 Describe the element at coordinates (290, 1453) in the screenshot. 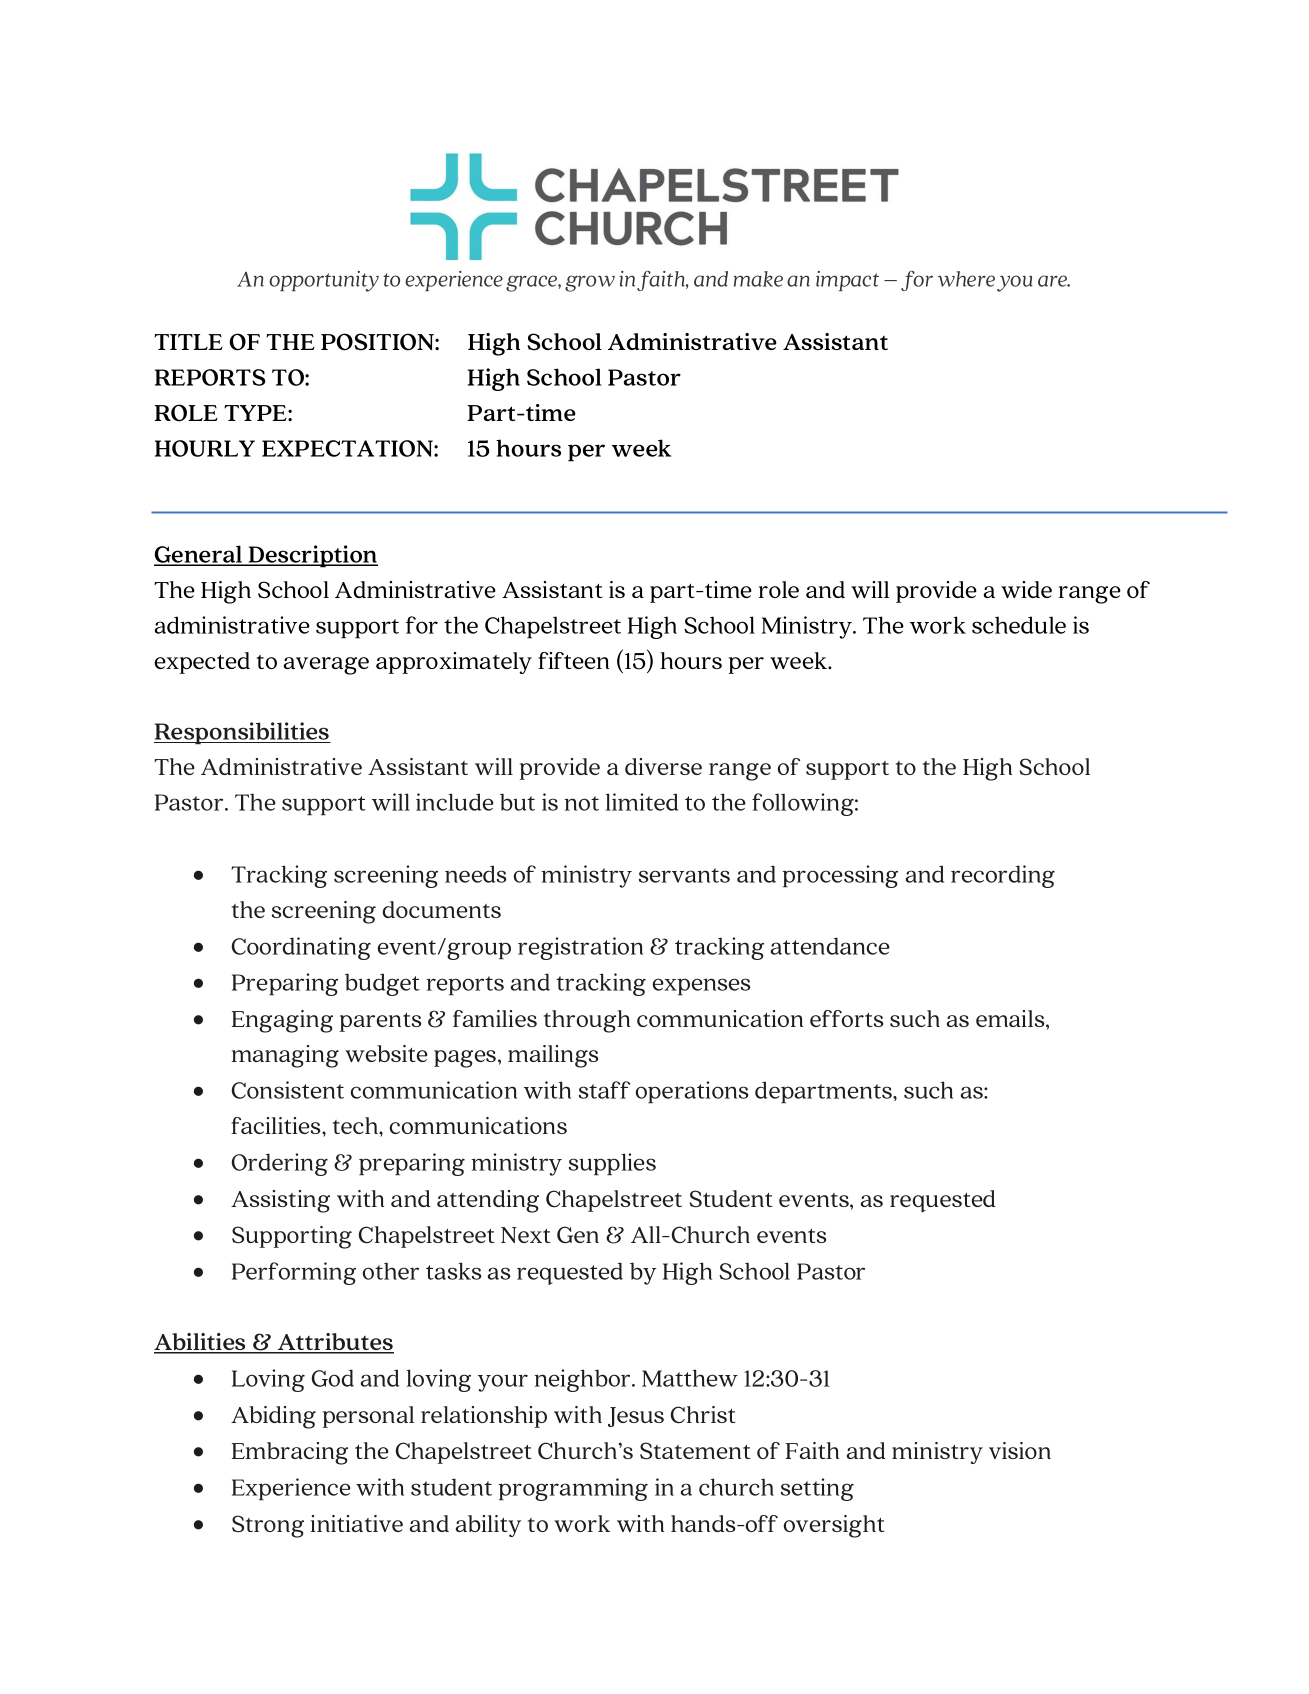

I see `Embracing` at that location.
